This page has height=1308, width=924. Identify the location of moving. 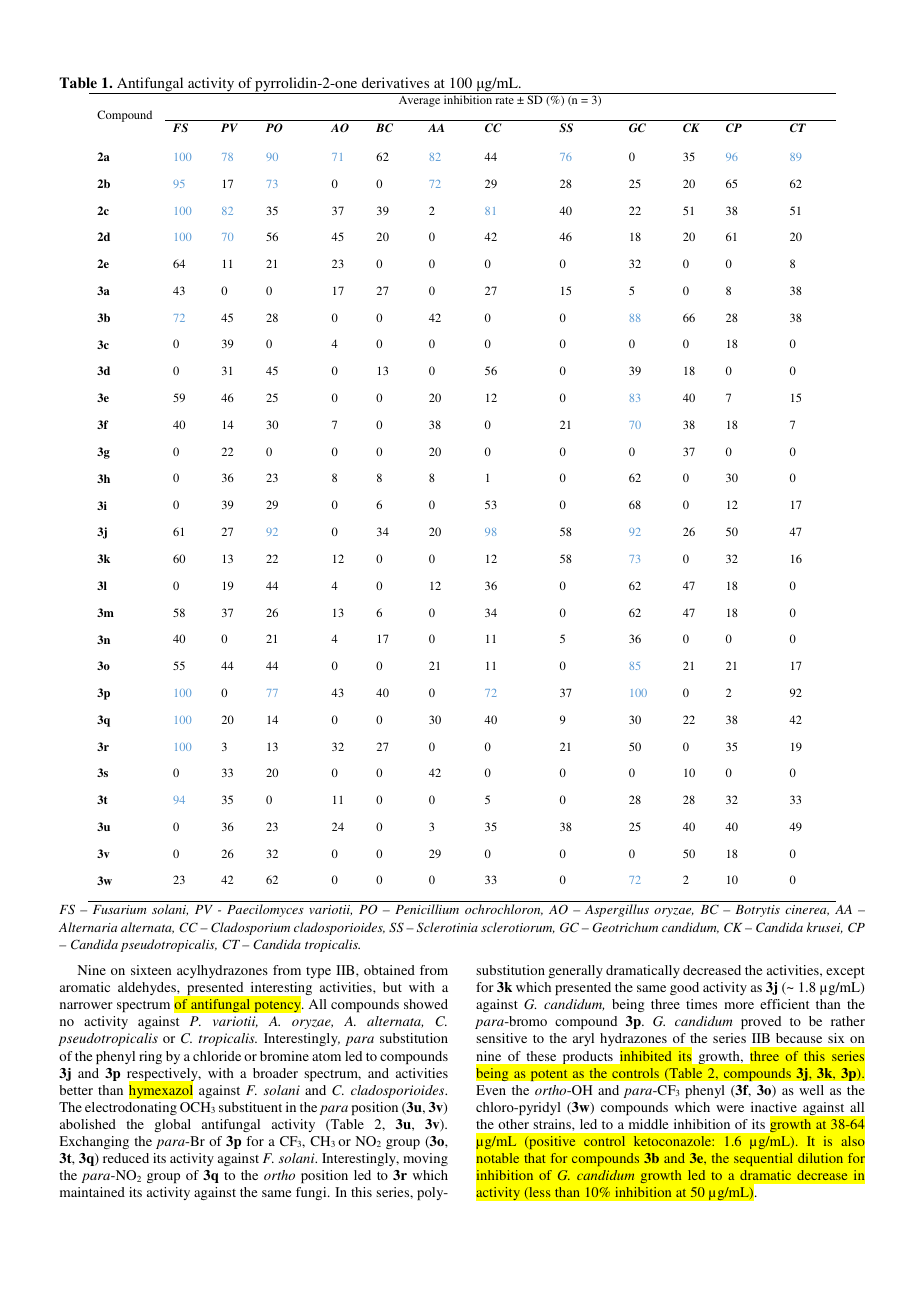
(425, 1159).
